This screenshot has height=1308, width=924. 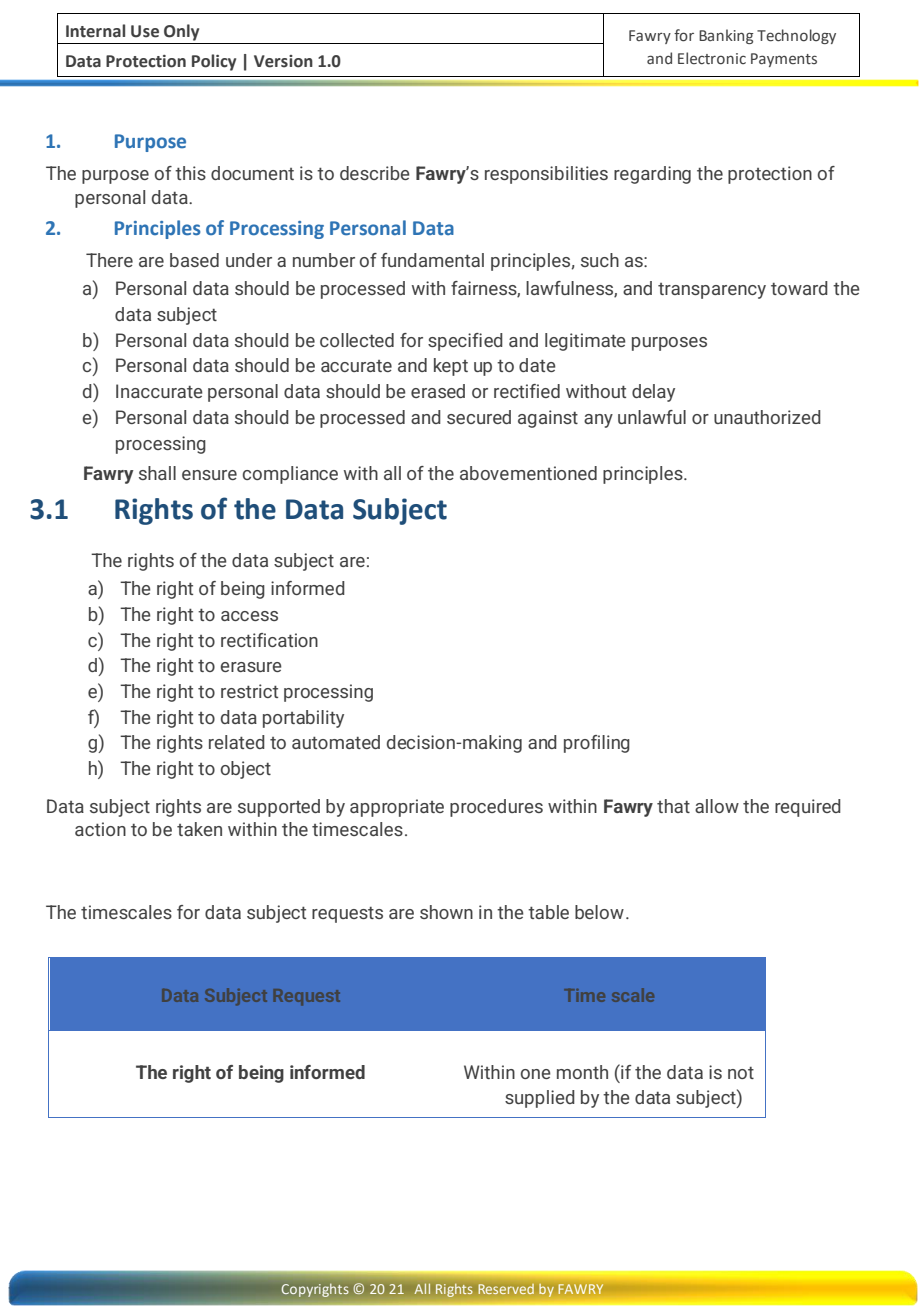 I want to click on Reserved, so click(x=506, y=1289).
